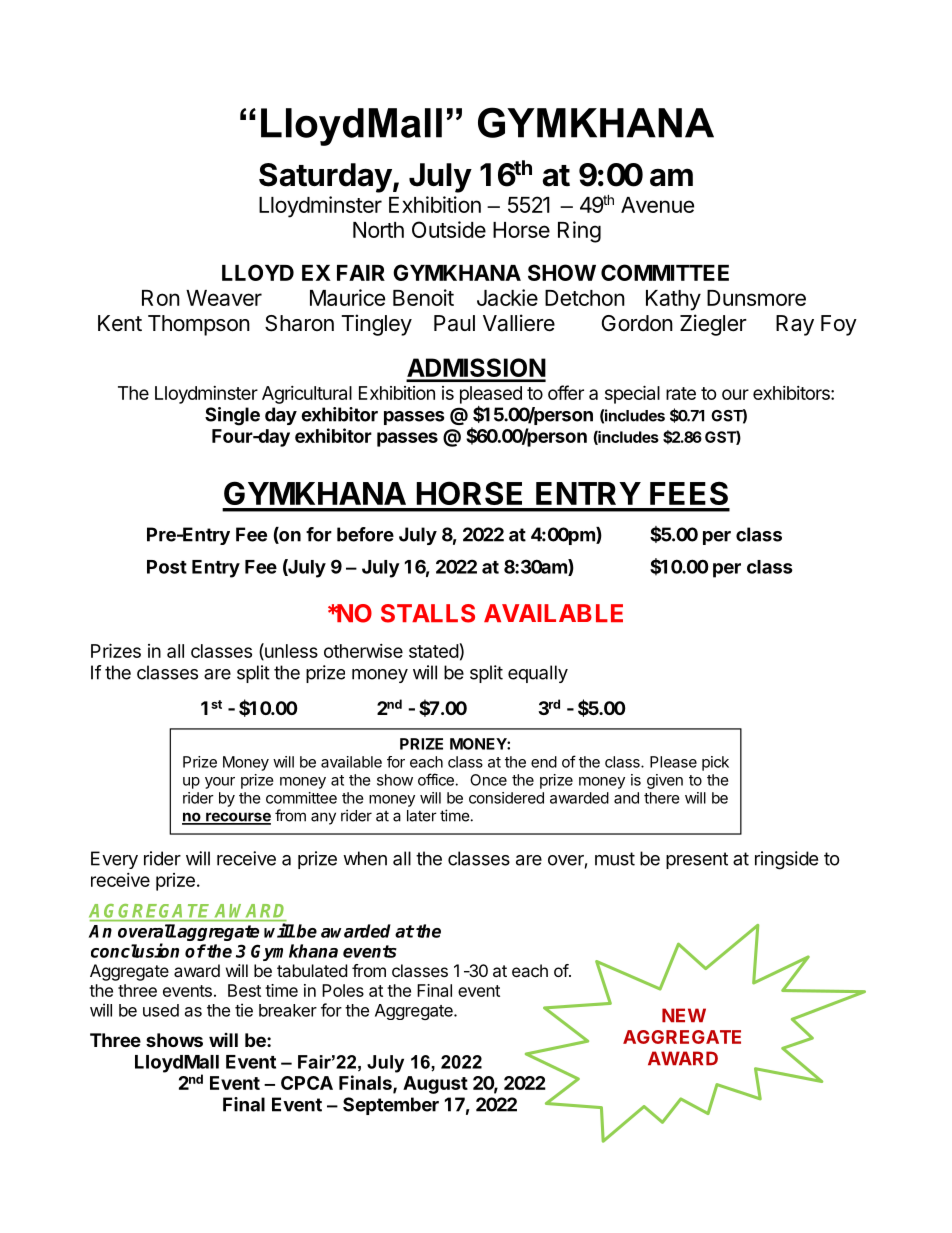 Image resolution: width=952 pixels, height=1233 pixels. Describe the element at coordinates (681, 393) in the image. I see `rate` at that location.
